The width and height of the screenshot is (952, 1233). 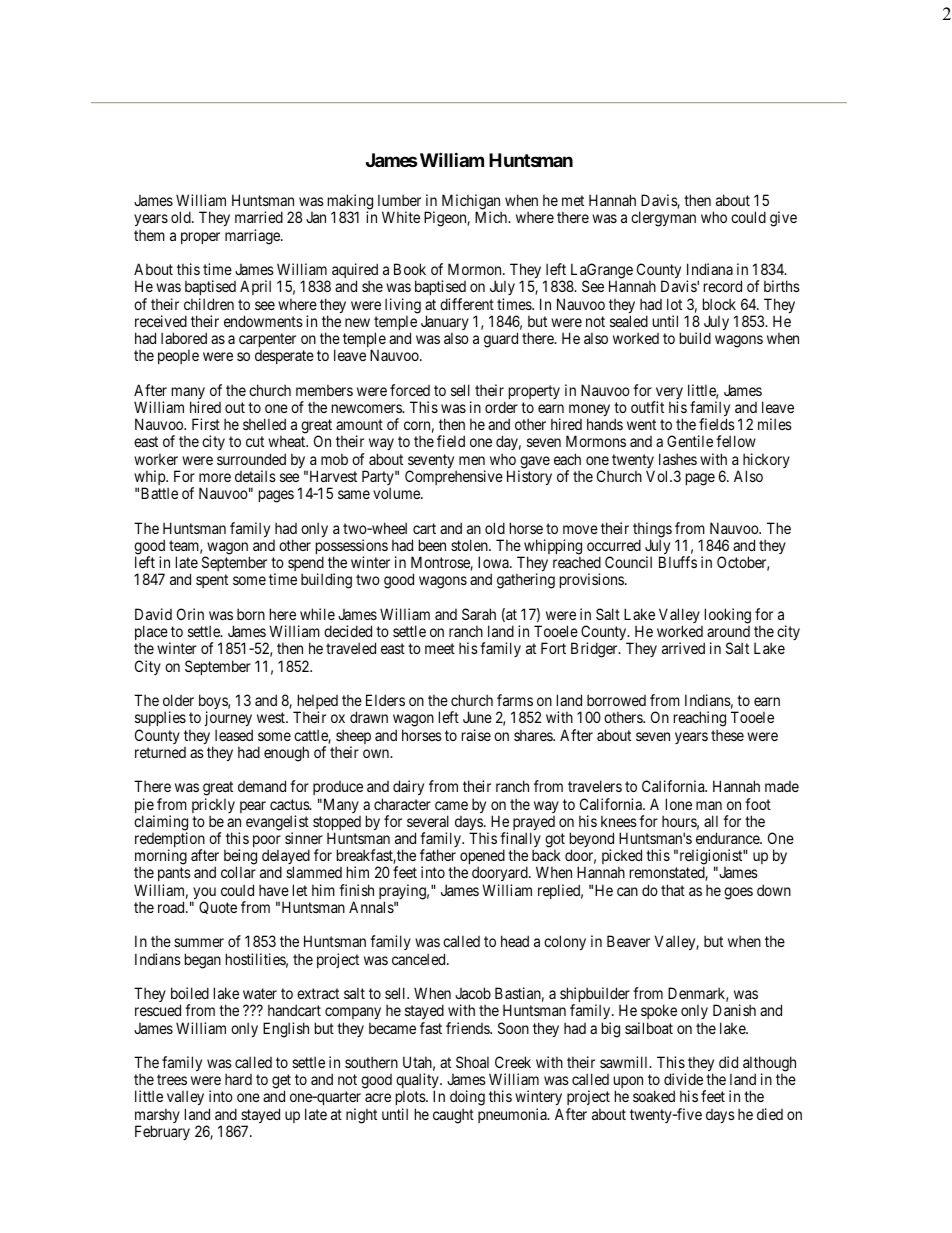 What do you see at coordinates (238, 1079) in the screenshot?
I see `hard` at bounding box center [238, 1079].
